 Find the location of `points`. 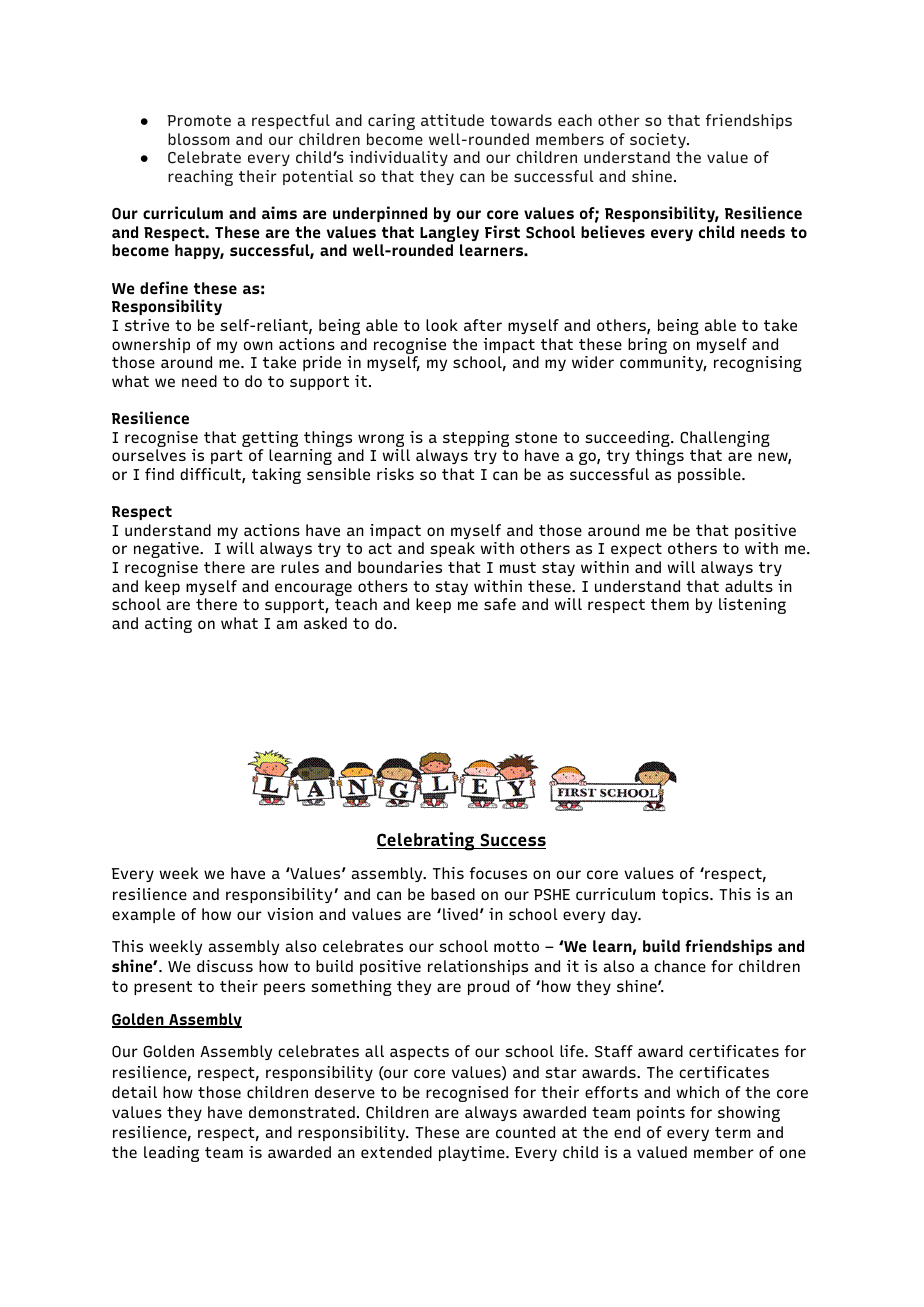

points is located at coordinates (661, 1113).
